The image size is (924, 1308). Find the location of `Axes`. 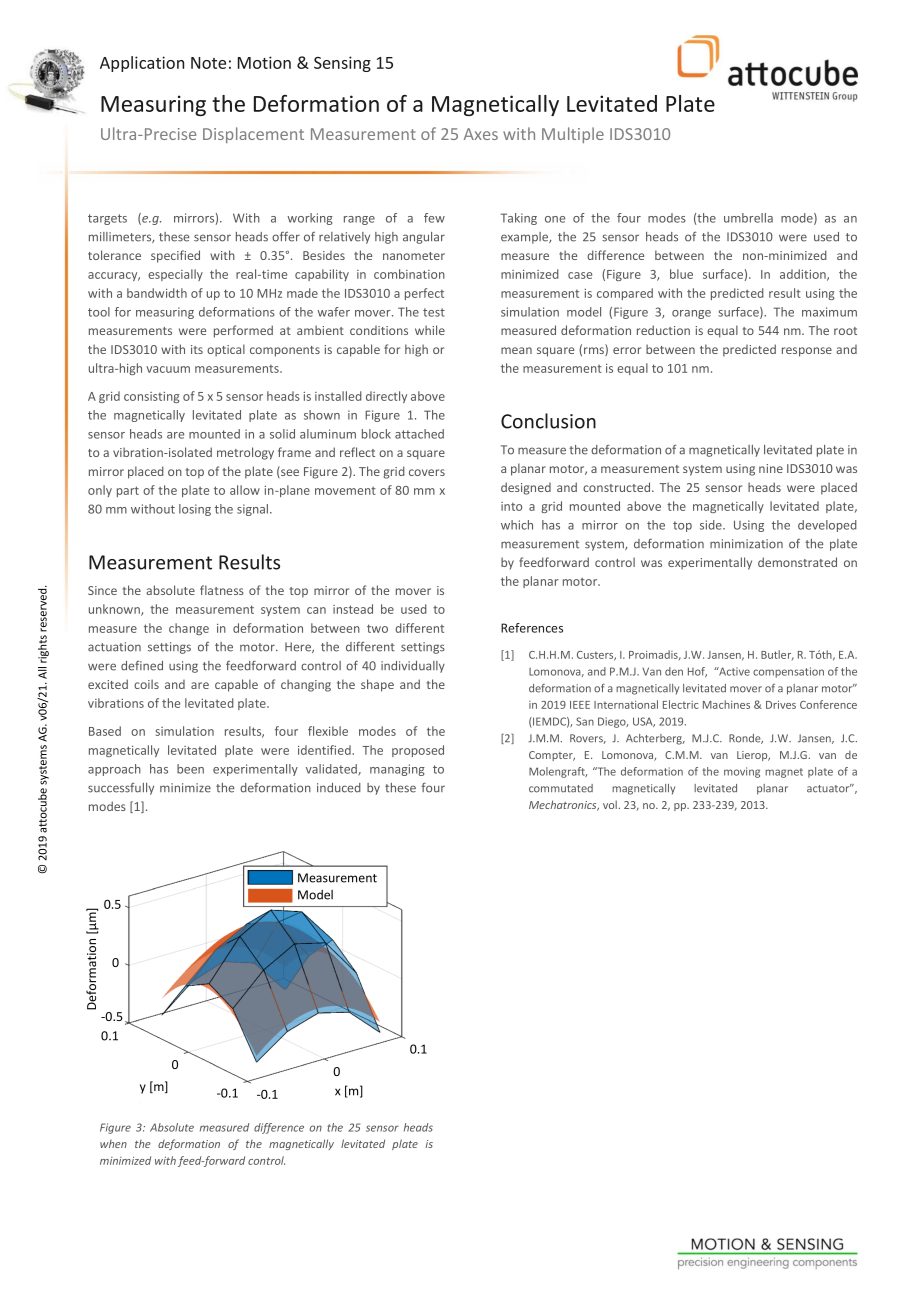

Axes is located at coordinates (481, 134).
